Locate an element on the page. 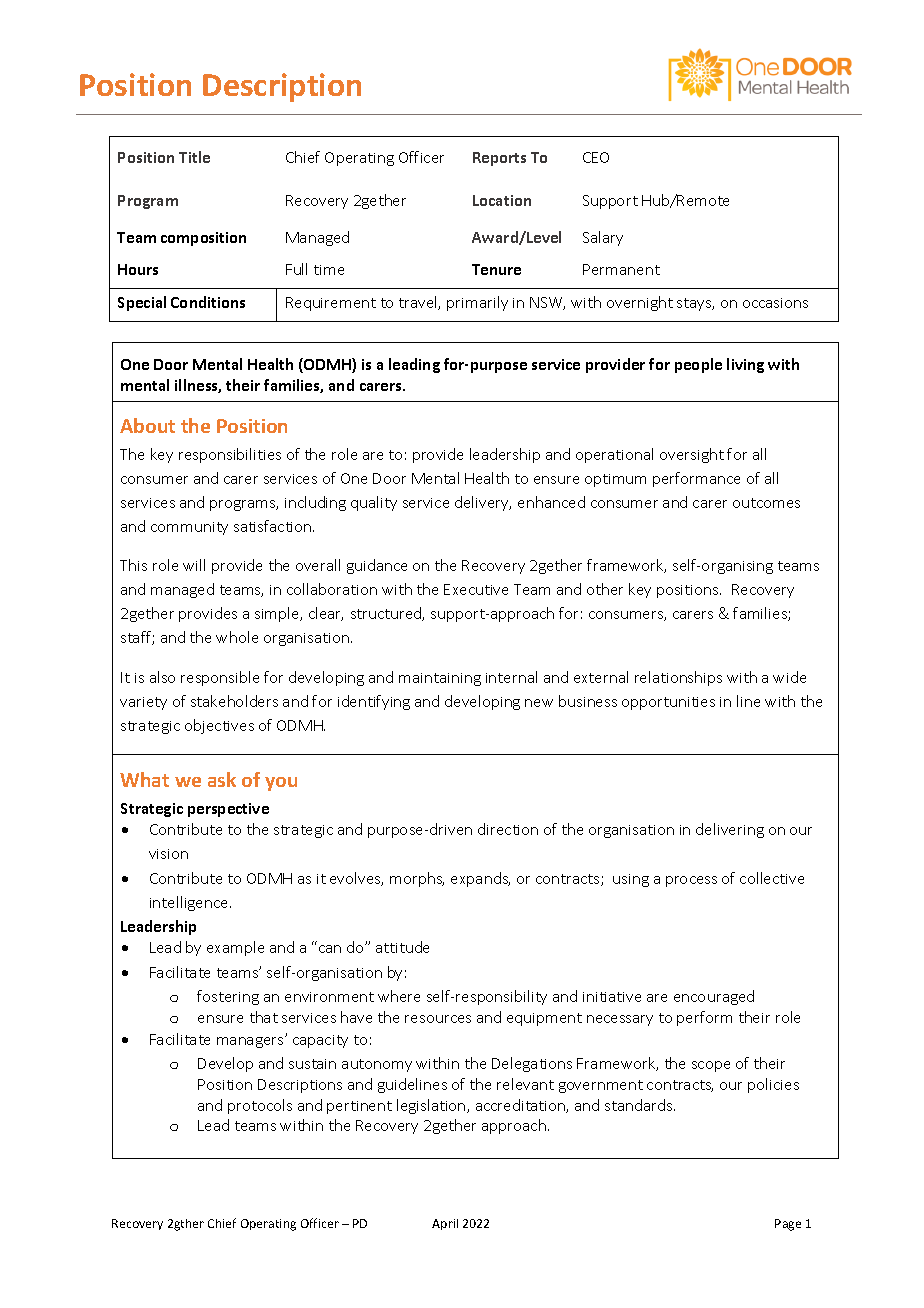  delivery is located at coordinates (483, 503).
